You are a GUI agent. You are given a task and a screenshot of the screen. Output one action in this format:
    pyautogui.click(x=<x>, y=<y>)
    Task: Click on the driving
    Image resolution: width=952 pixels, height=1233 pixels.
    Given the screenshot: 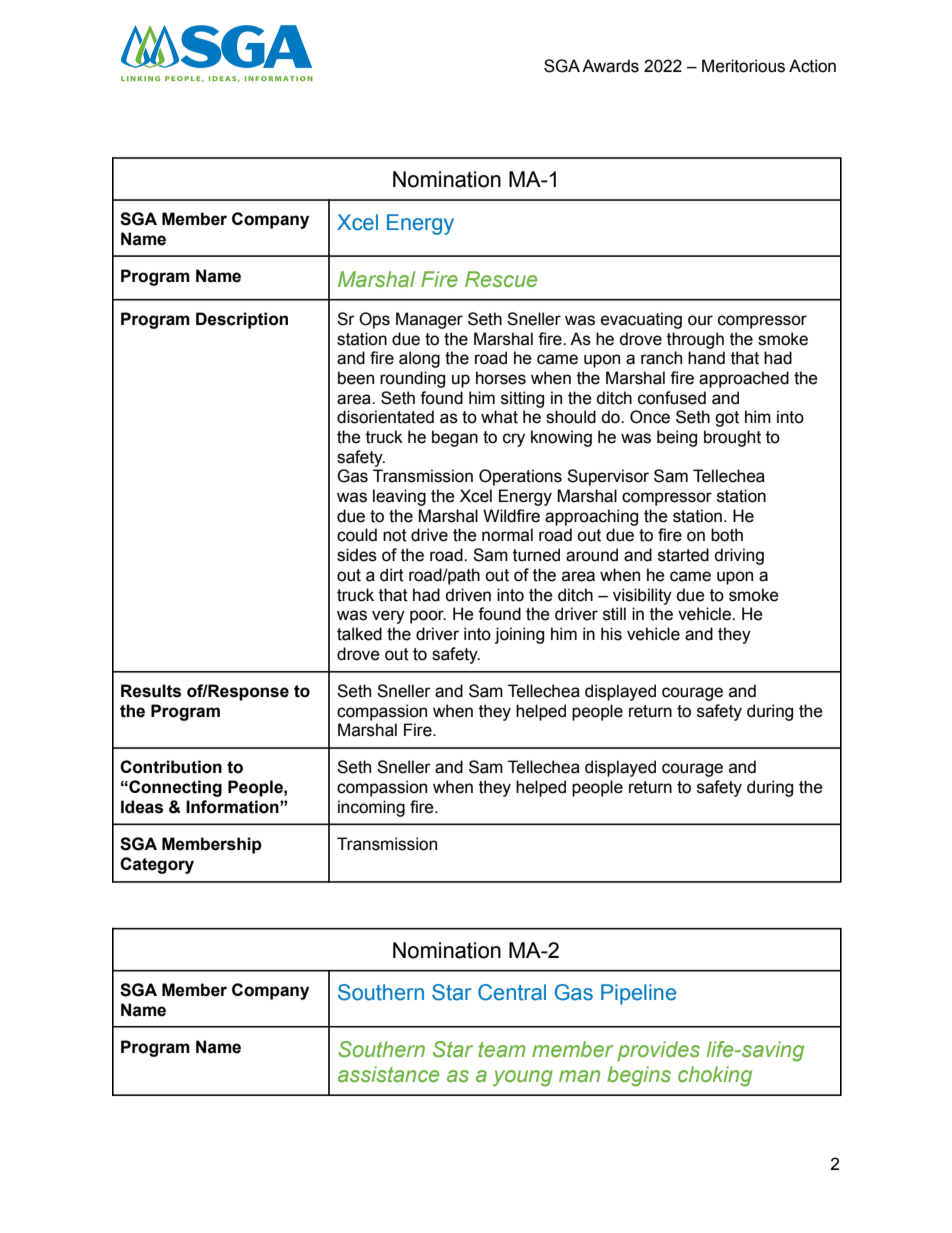 What is the action you would take?
    pyautogui.click(x=739, y=556)
